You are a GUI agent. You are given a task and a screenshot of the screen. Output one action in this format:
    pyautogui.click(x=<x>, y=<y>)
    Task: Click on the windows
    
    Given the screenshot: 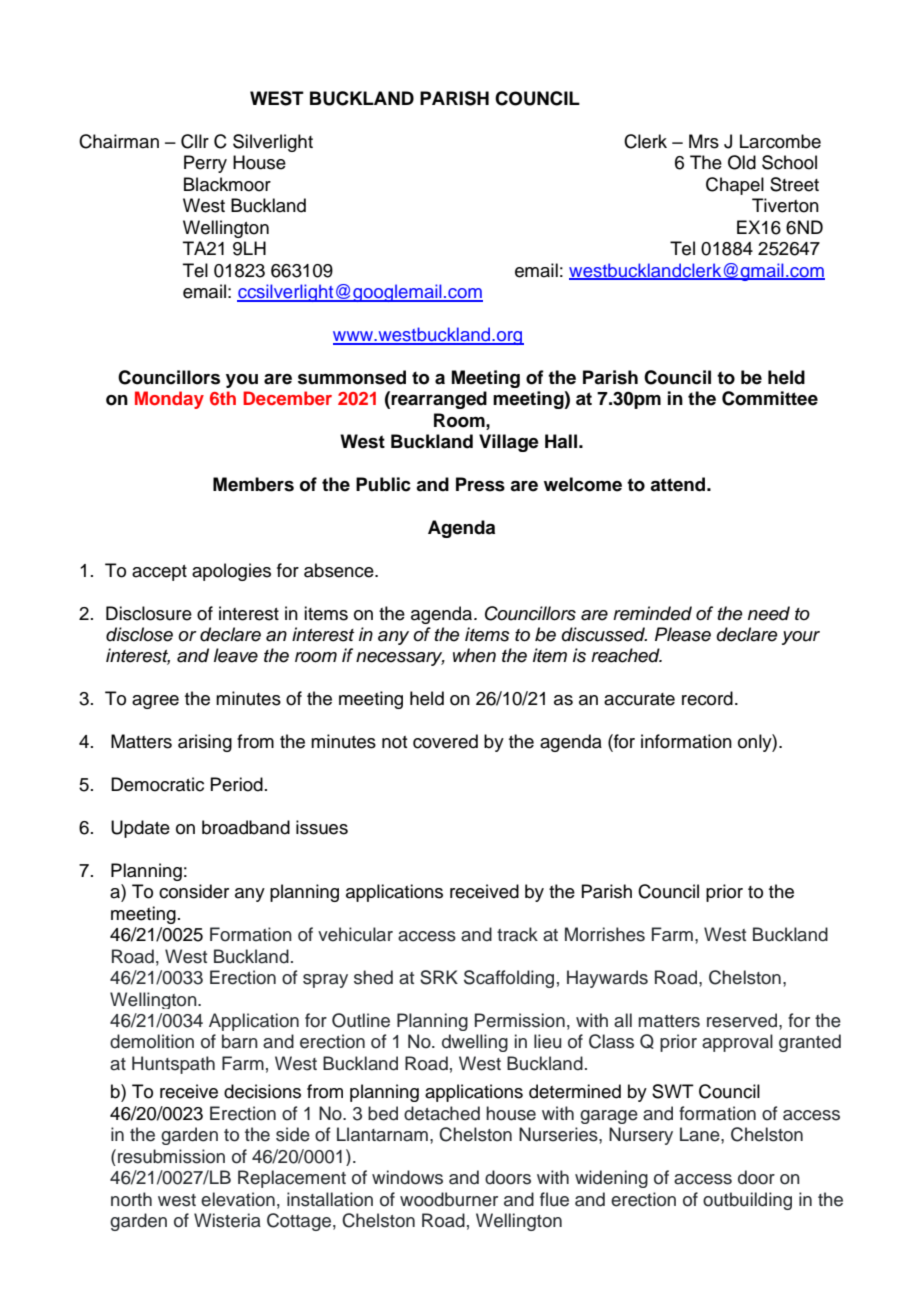 What is the action you would take?
    pyautogui.click(x=407, y=1177)
